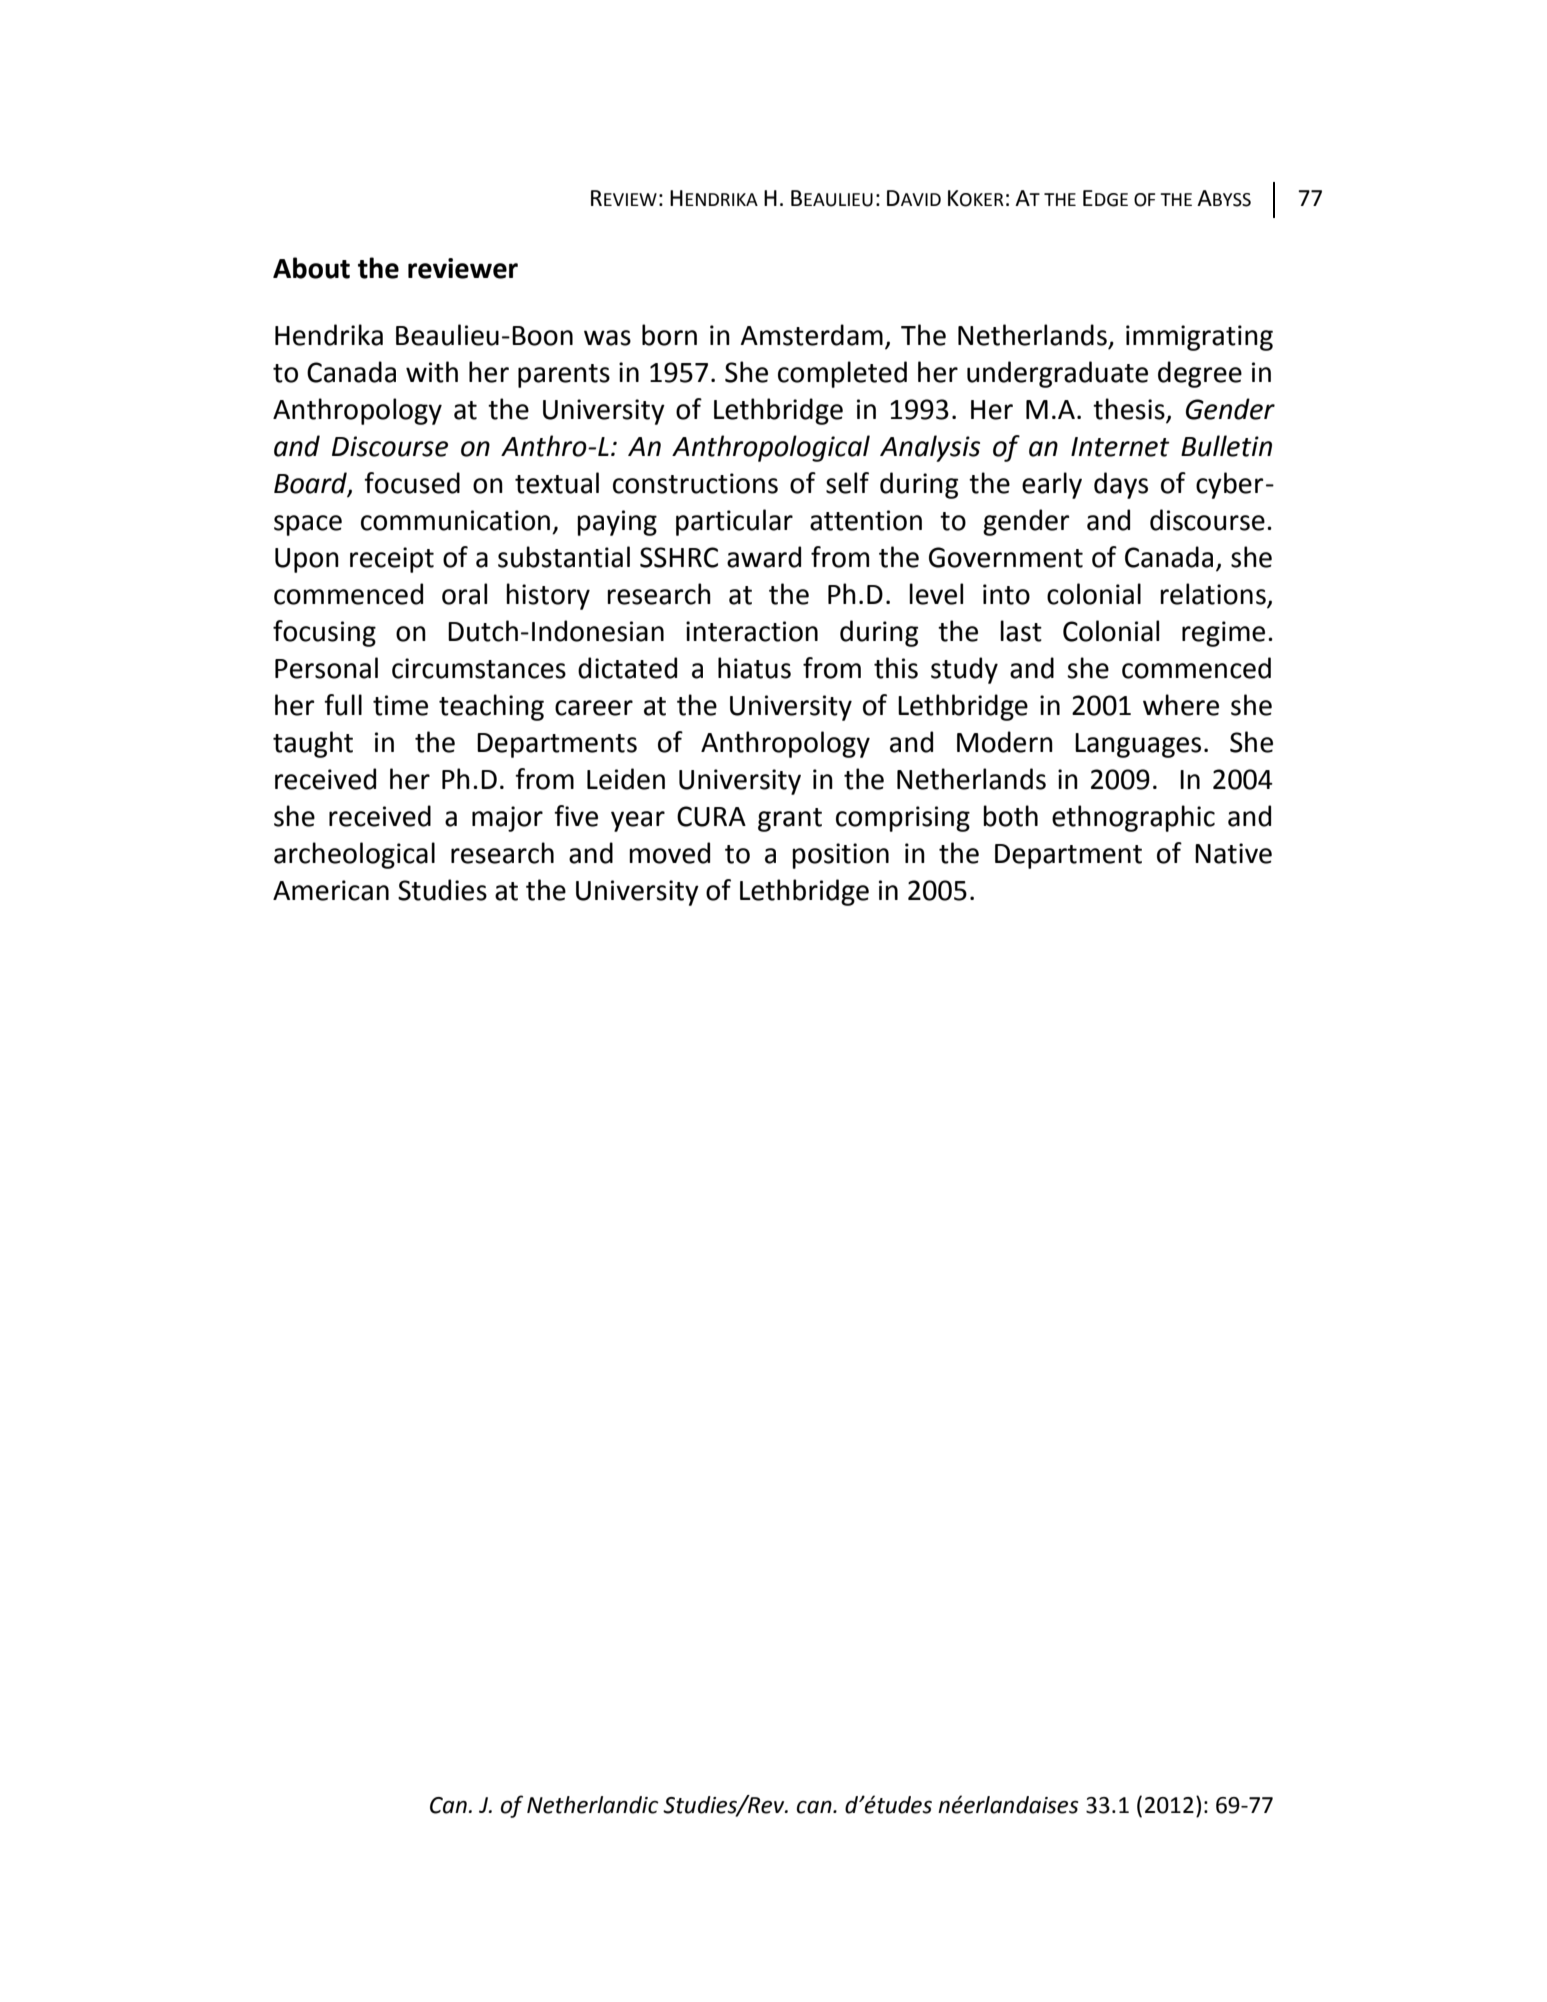 The height and width of the document is (2002, 1547). Describe the element at coordinates (764, 557) in the document. I see `award` at that location.
